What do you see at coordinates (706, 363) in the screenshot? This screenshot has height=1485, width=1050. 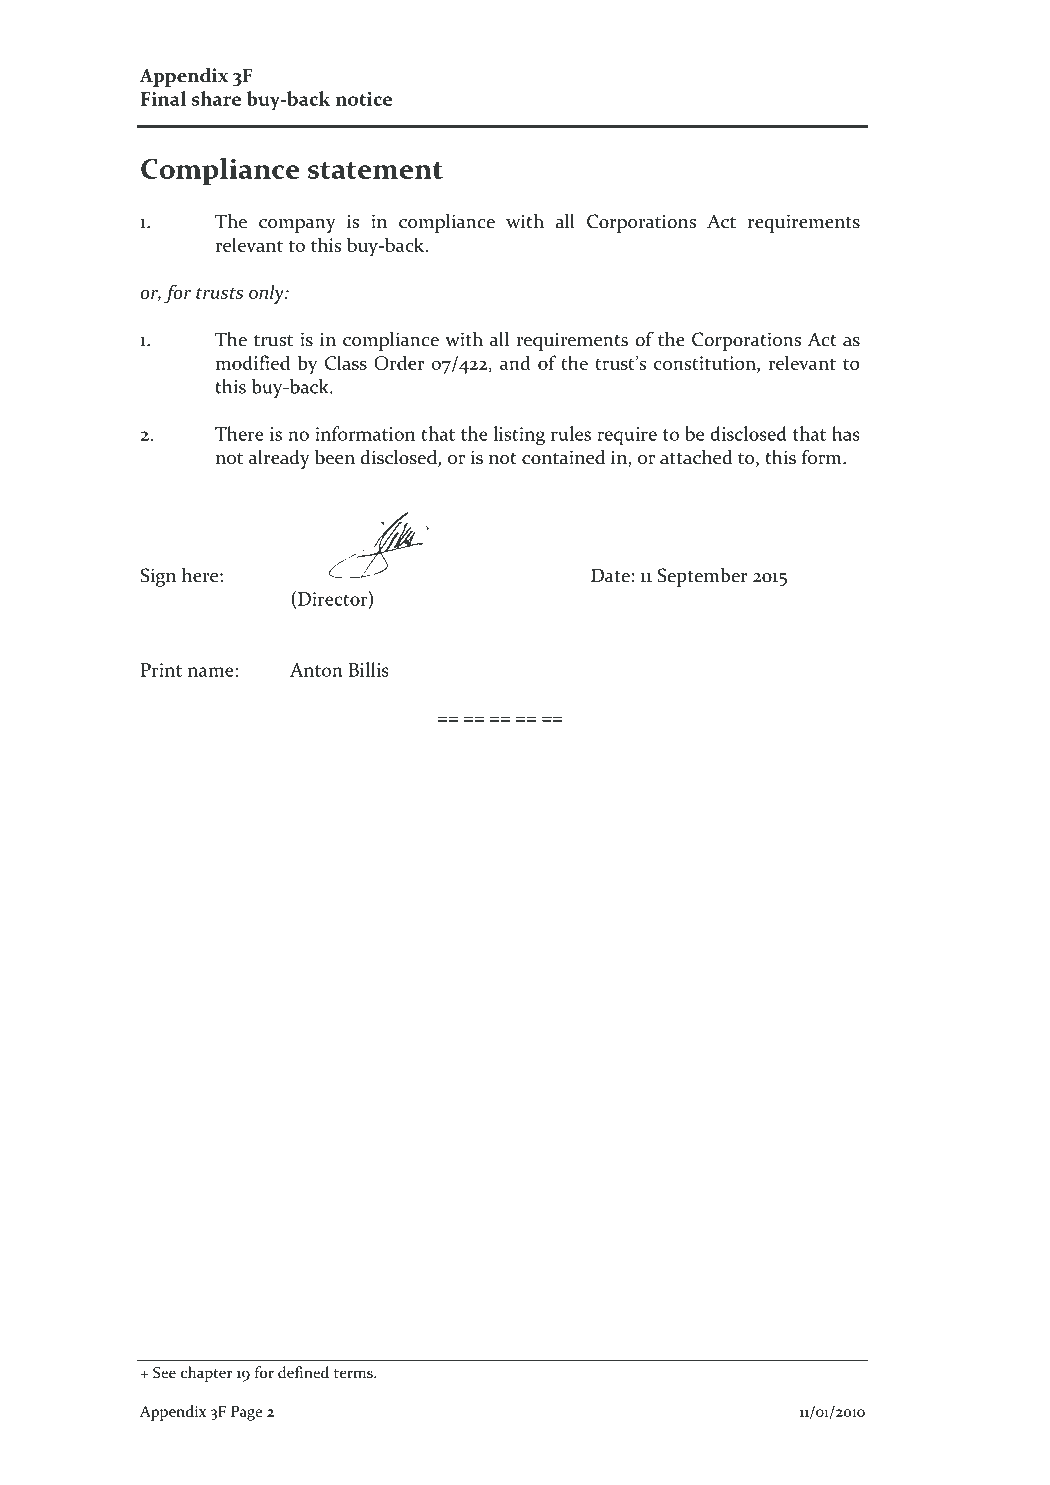 I see `constitution` at bounding box center [706, 363].
